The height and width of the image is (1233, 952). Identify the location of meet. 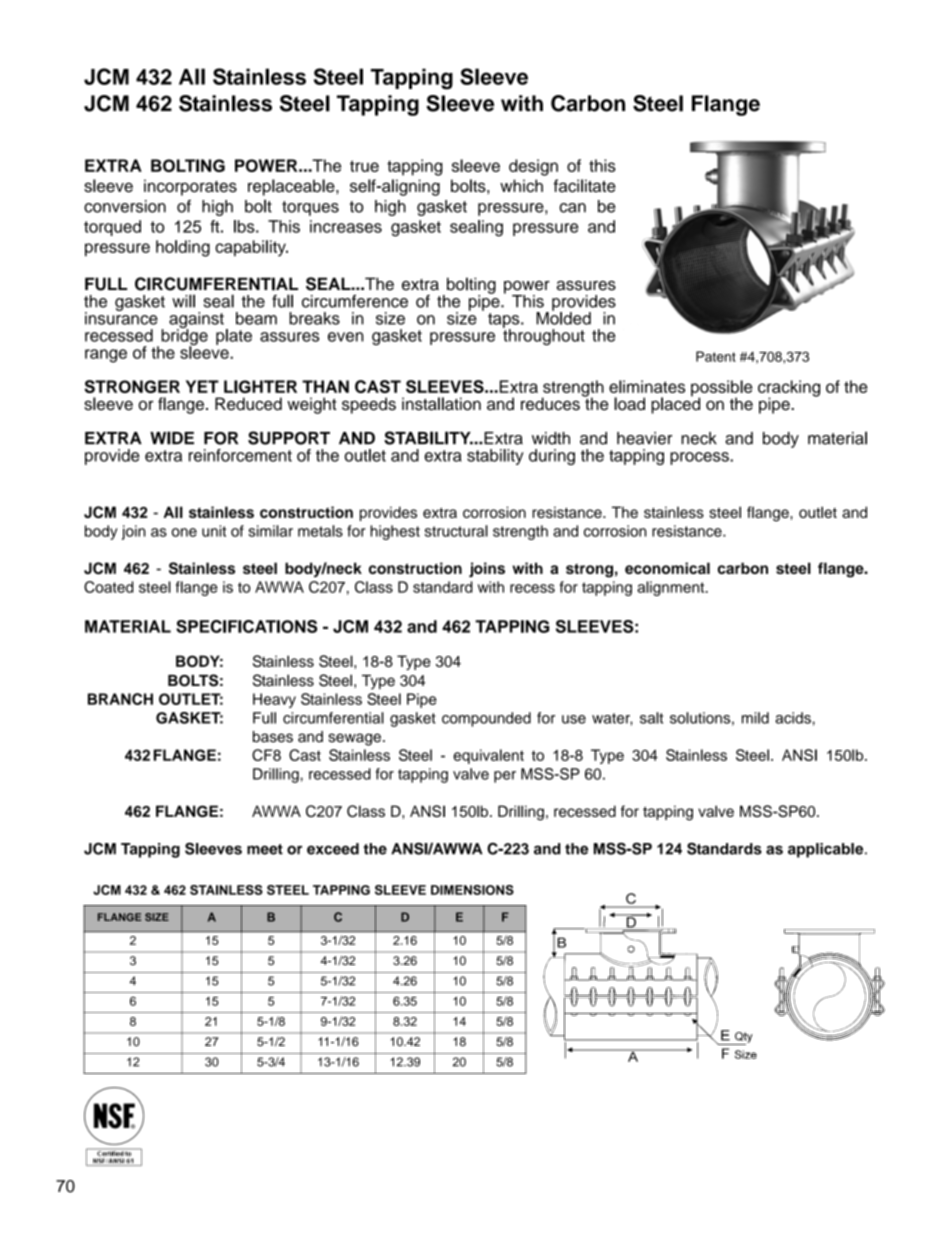
(265, 849).
